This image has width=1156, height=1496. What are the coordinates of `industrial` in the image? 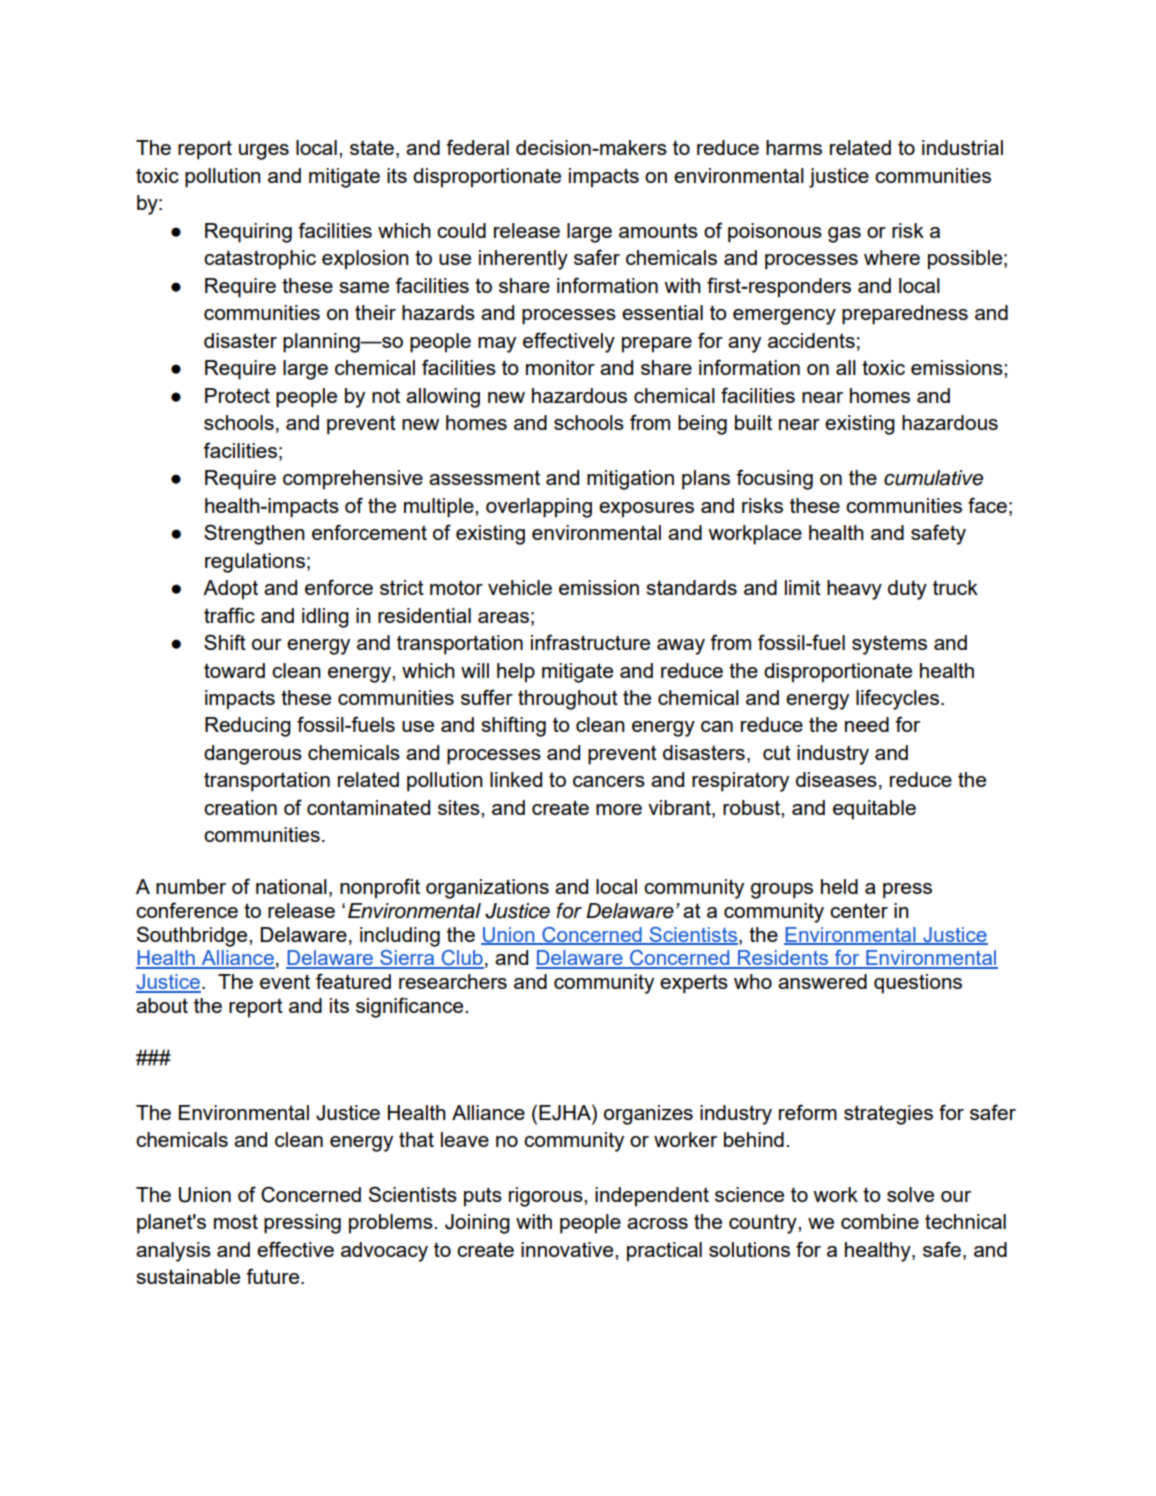 It's located at (962, 147).
